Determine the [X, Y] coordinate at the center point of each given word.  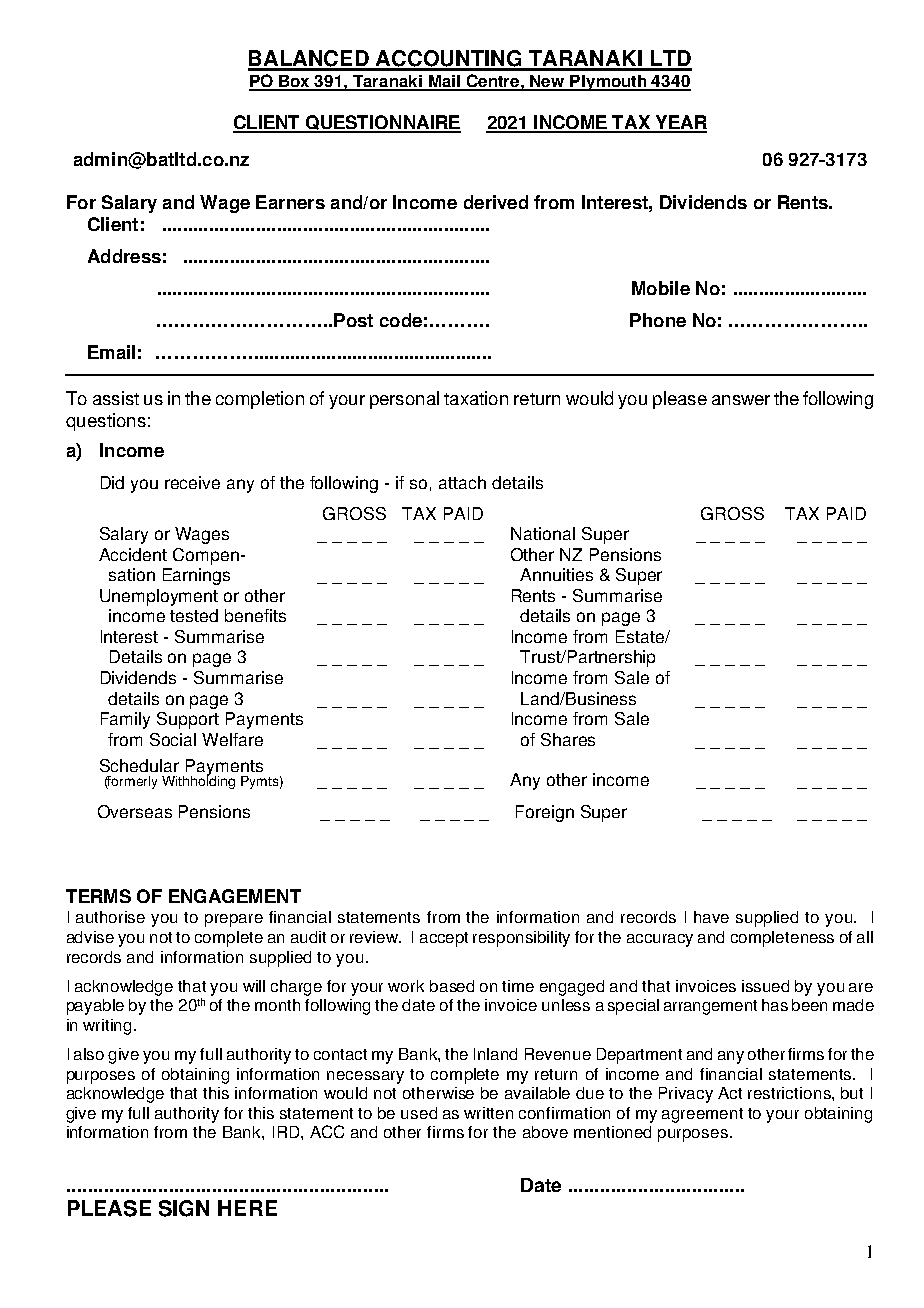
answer [741, 400]
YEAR [680, 123]
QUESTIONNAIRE [382, 124]
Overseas [135, 811]
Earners [290, 202]
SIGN [184, 1208]
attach [462, 482]
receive [192, 482]
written [488, 1113]
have [711, 917]
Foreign [545, 813]
